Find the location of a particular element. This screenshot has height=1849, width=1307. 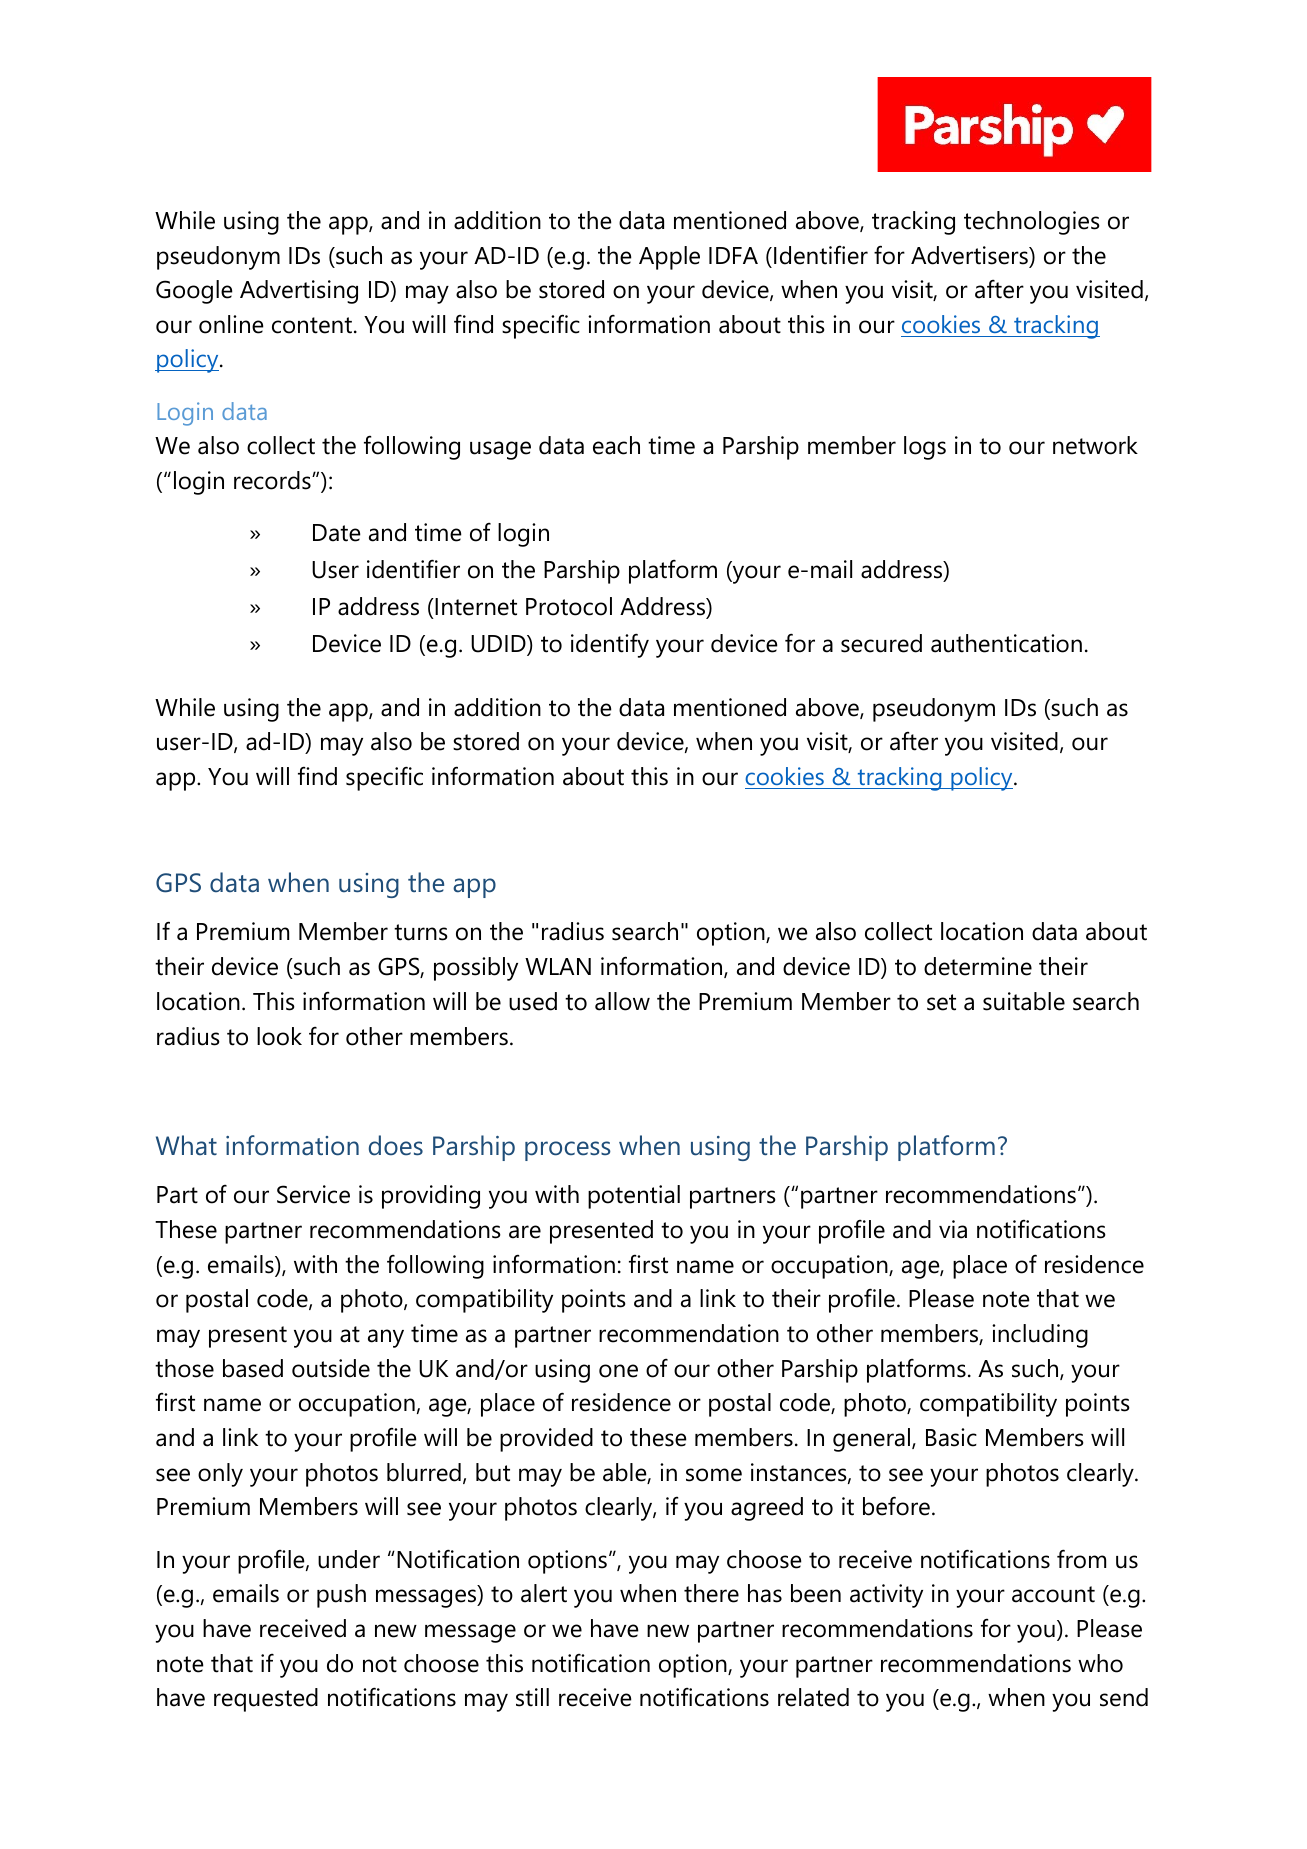

allow is located at coordinates (622, 1001).
